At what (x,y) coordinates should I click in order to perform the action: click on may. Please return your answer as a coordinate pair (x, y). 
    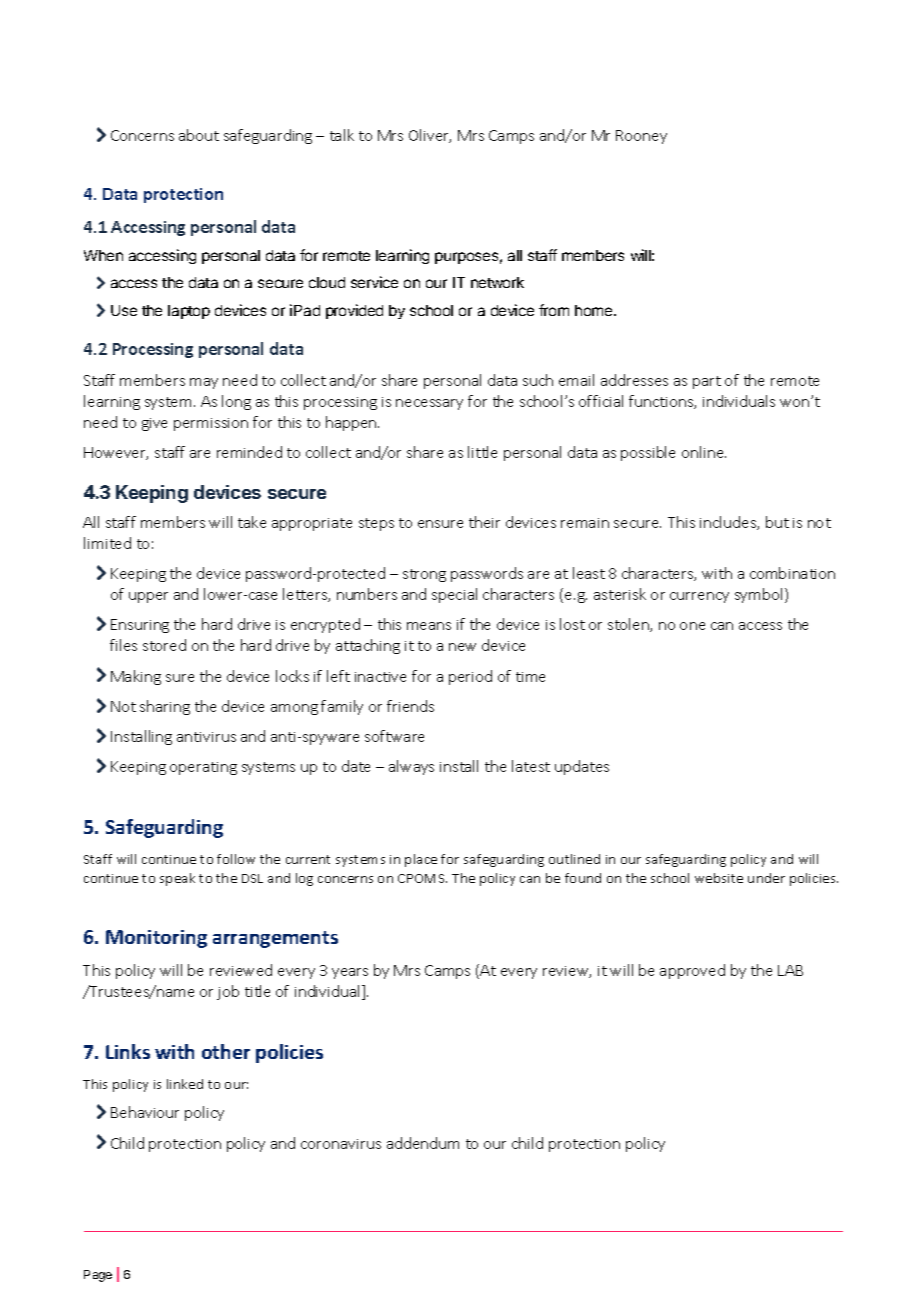
    Looking at the image, I should click on (204, 383).
